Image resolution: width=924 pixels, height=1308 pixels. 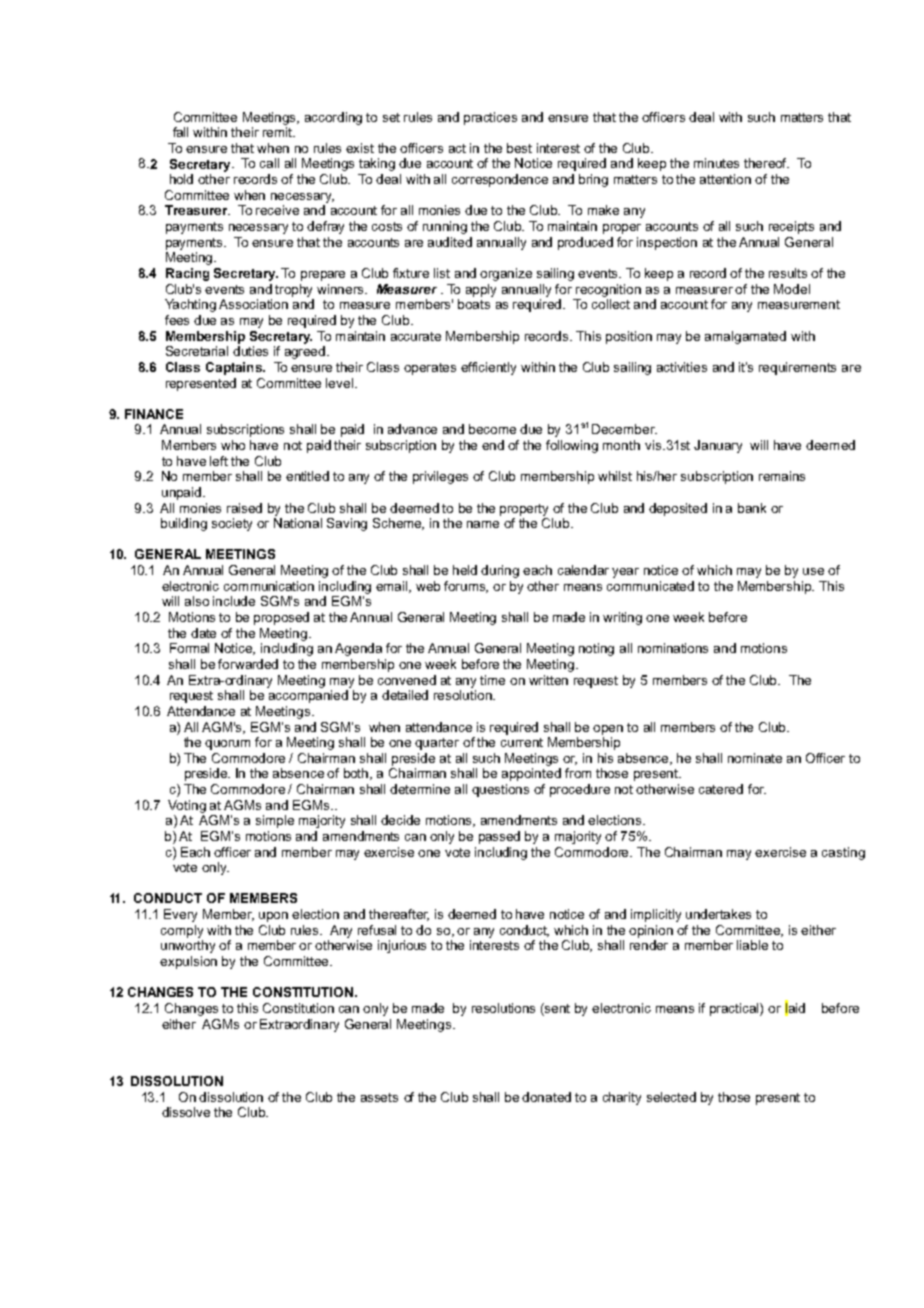 I want to click on become, so click(x=492, y=429).
